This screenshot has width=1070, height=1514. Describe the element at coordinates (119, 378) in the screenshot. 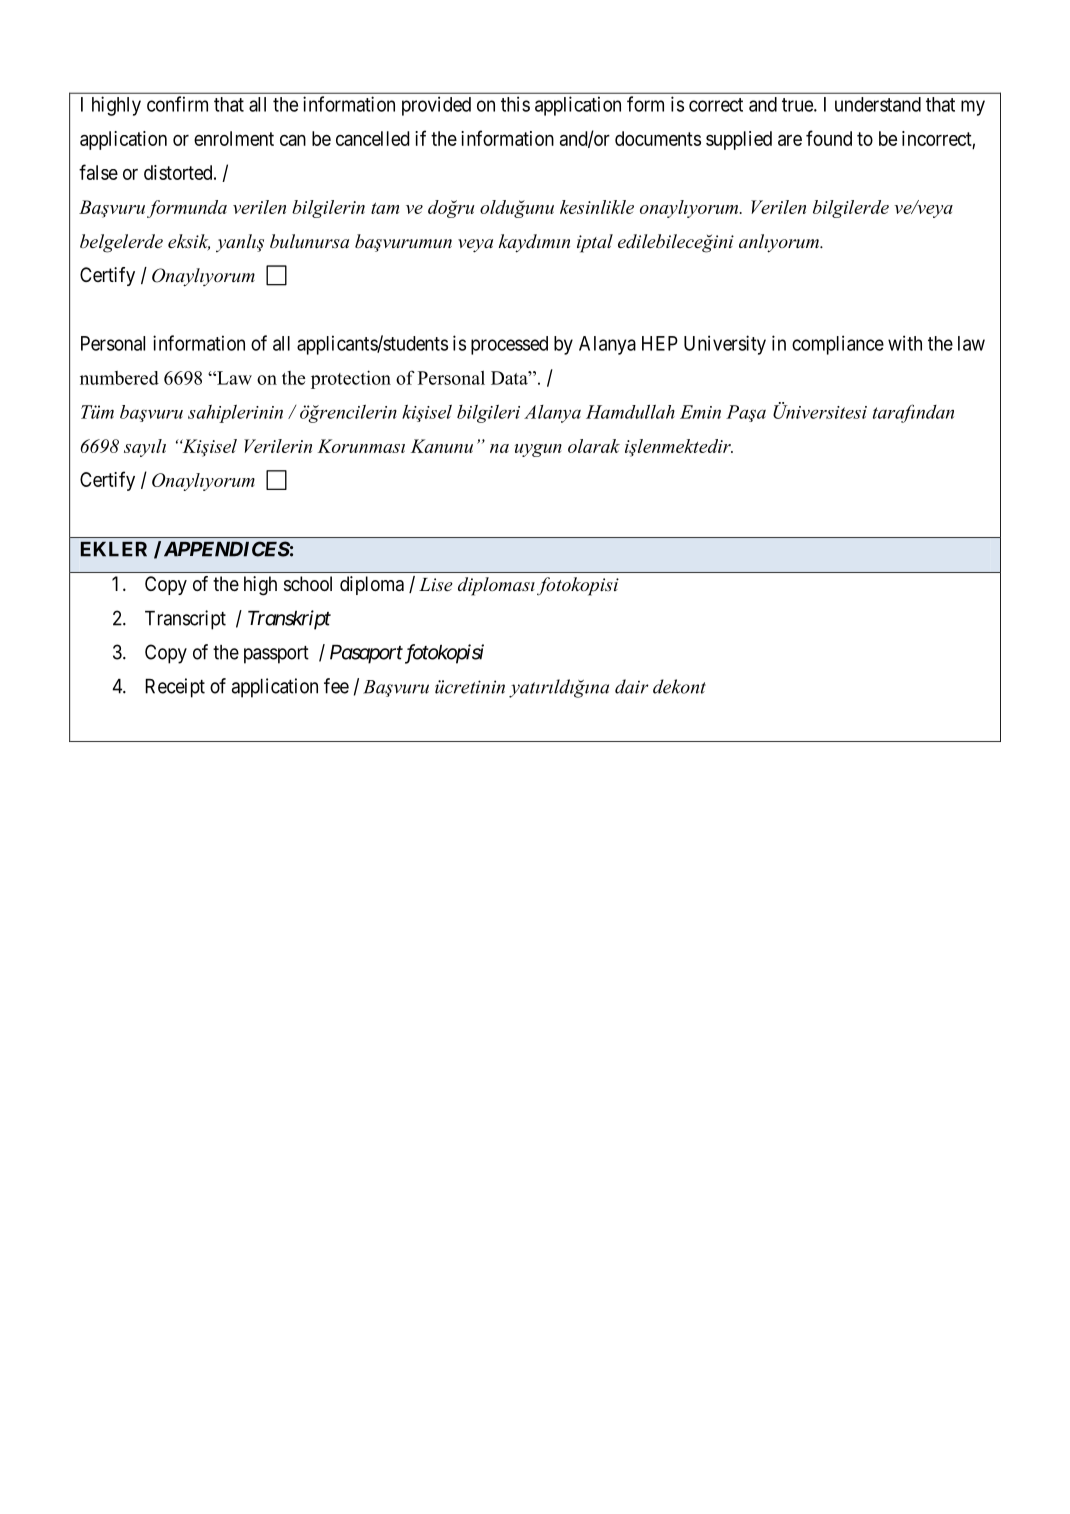

I see `numbered` at that location.
